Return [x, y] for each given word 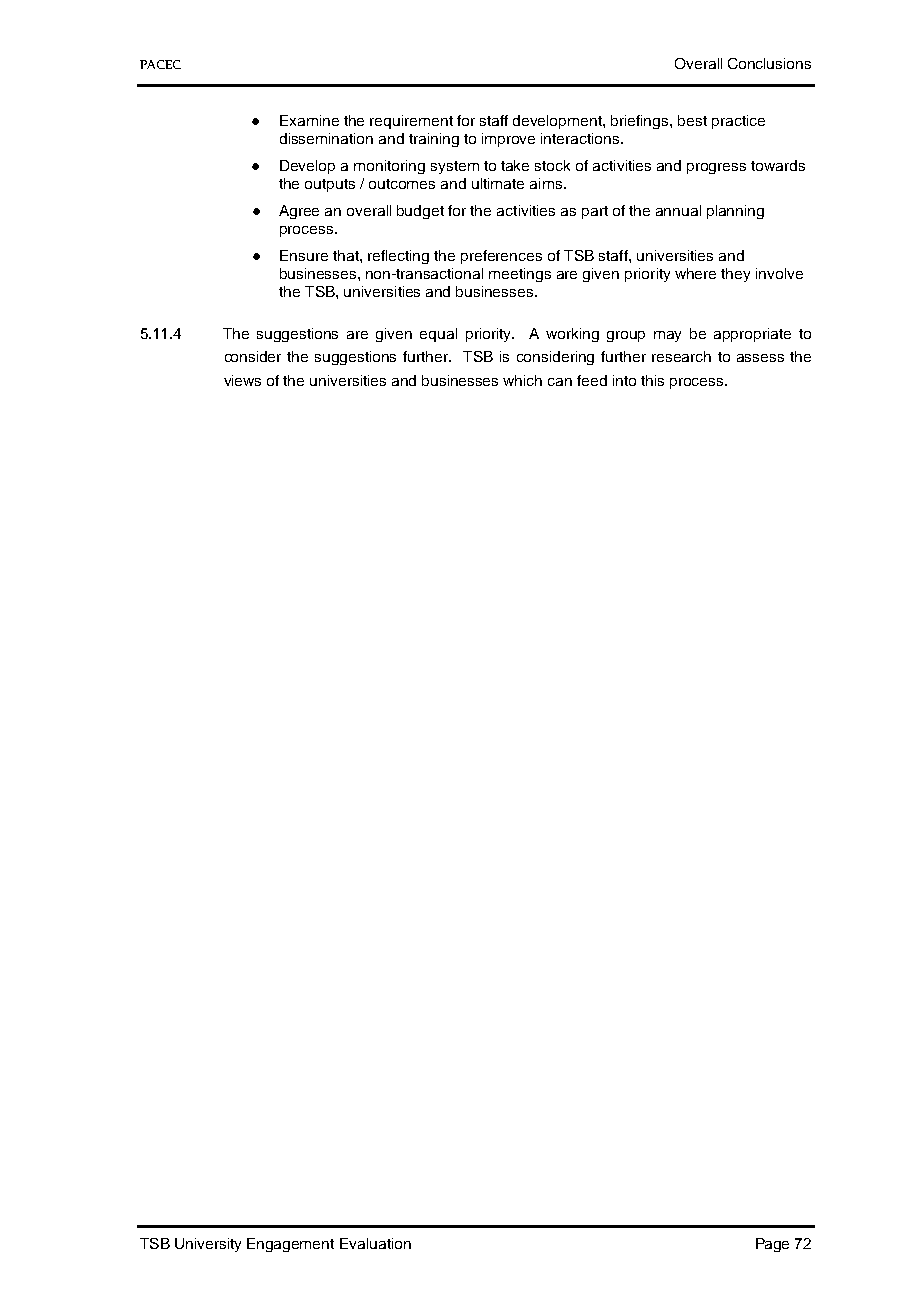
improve [508, 140]
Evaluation [375, 1243]
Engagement [290, 1245]
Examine [309, 120]
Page [772, 1245]
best [692, 120]
